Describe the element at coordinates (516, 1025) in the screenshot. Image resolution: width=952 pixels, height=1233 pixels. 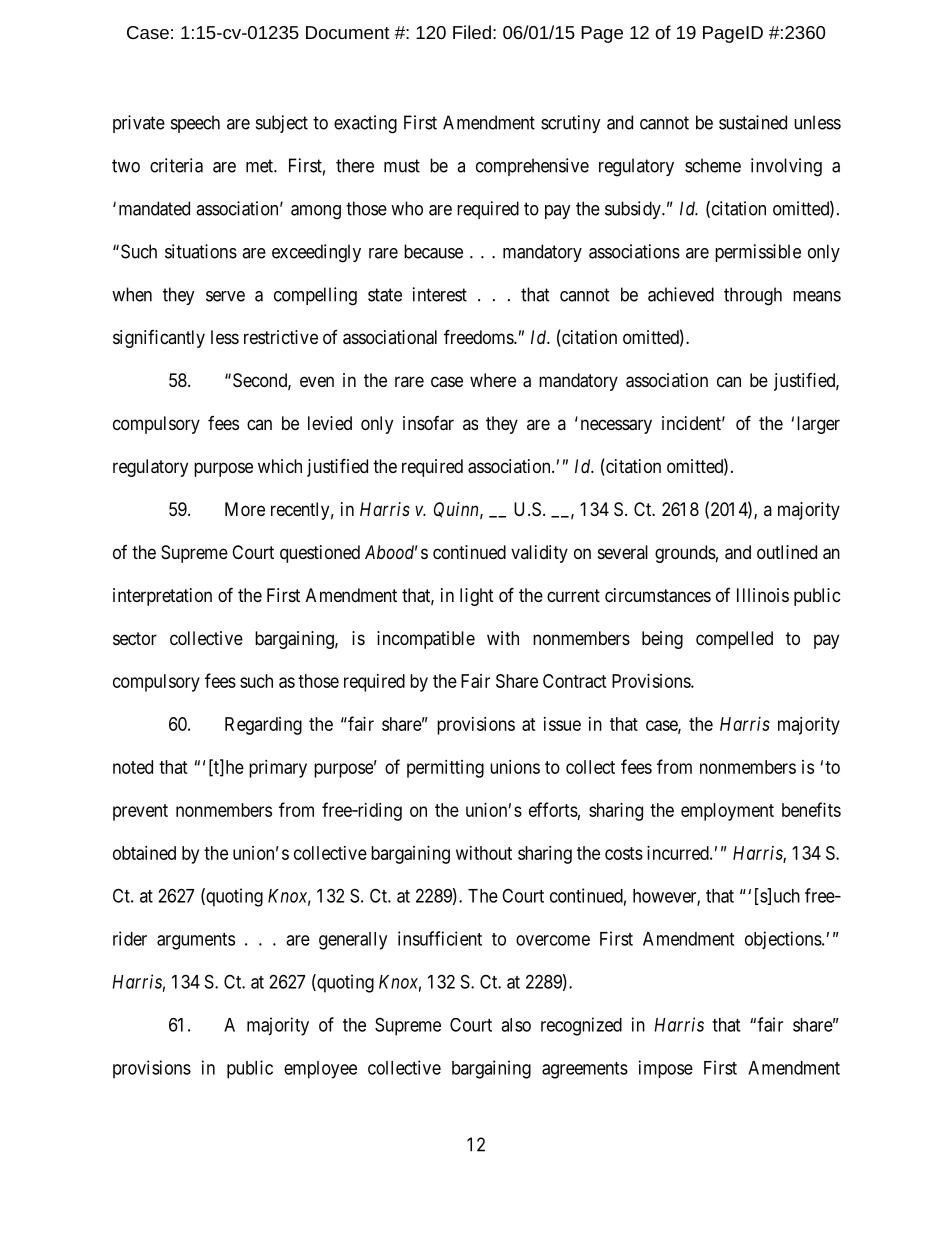
I see `also` at that location.
